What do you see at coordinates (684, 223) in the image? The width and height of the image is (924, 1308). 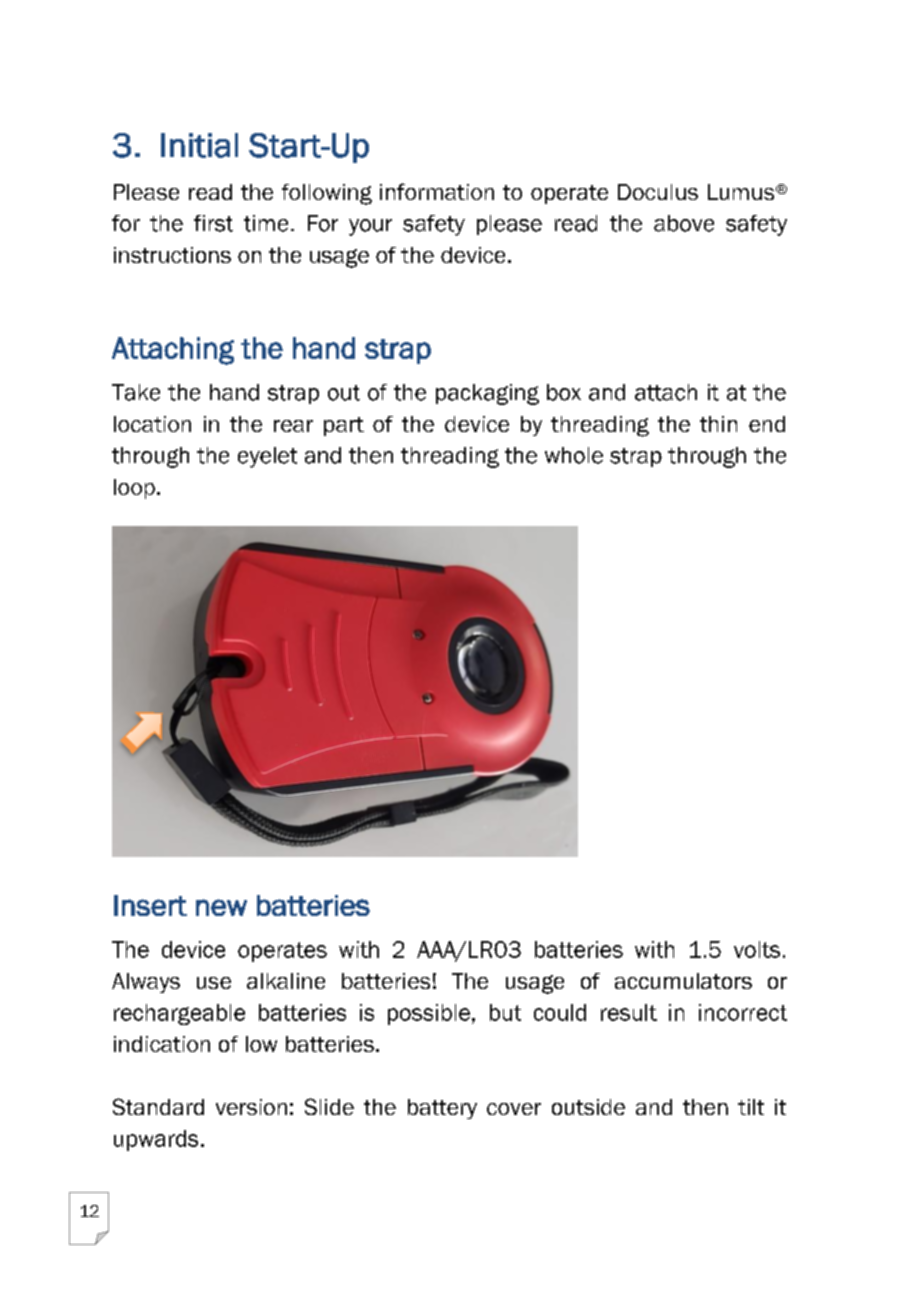 I see `above` at bounding box center [684, 223].
